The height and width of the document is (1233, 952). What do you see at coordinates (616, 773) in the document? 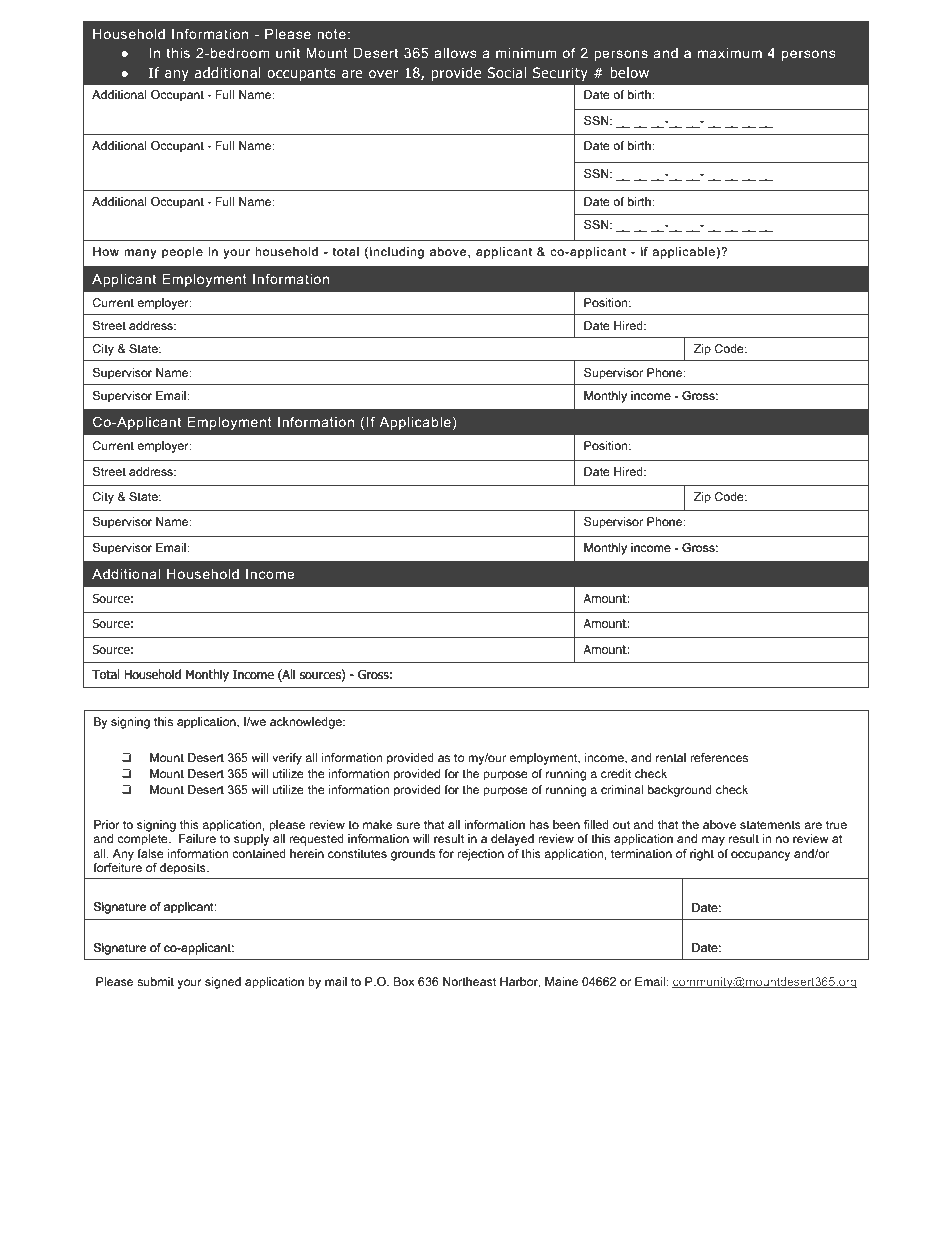
I see `credit` at bounding box center [616, 773].
